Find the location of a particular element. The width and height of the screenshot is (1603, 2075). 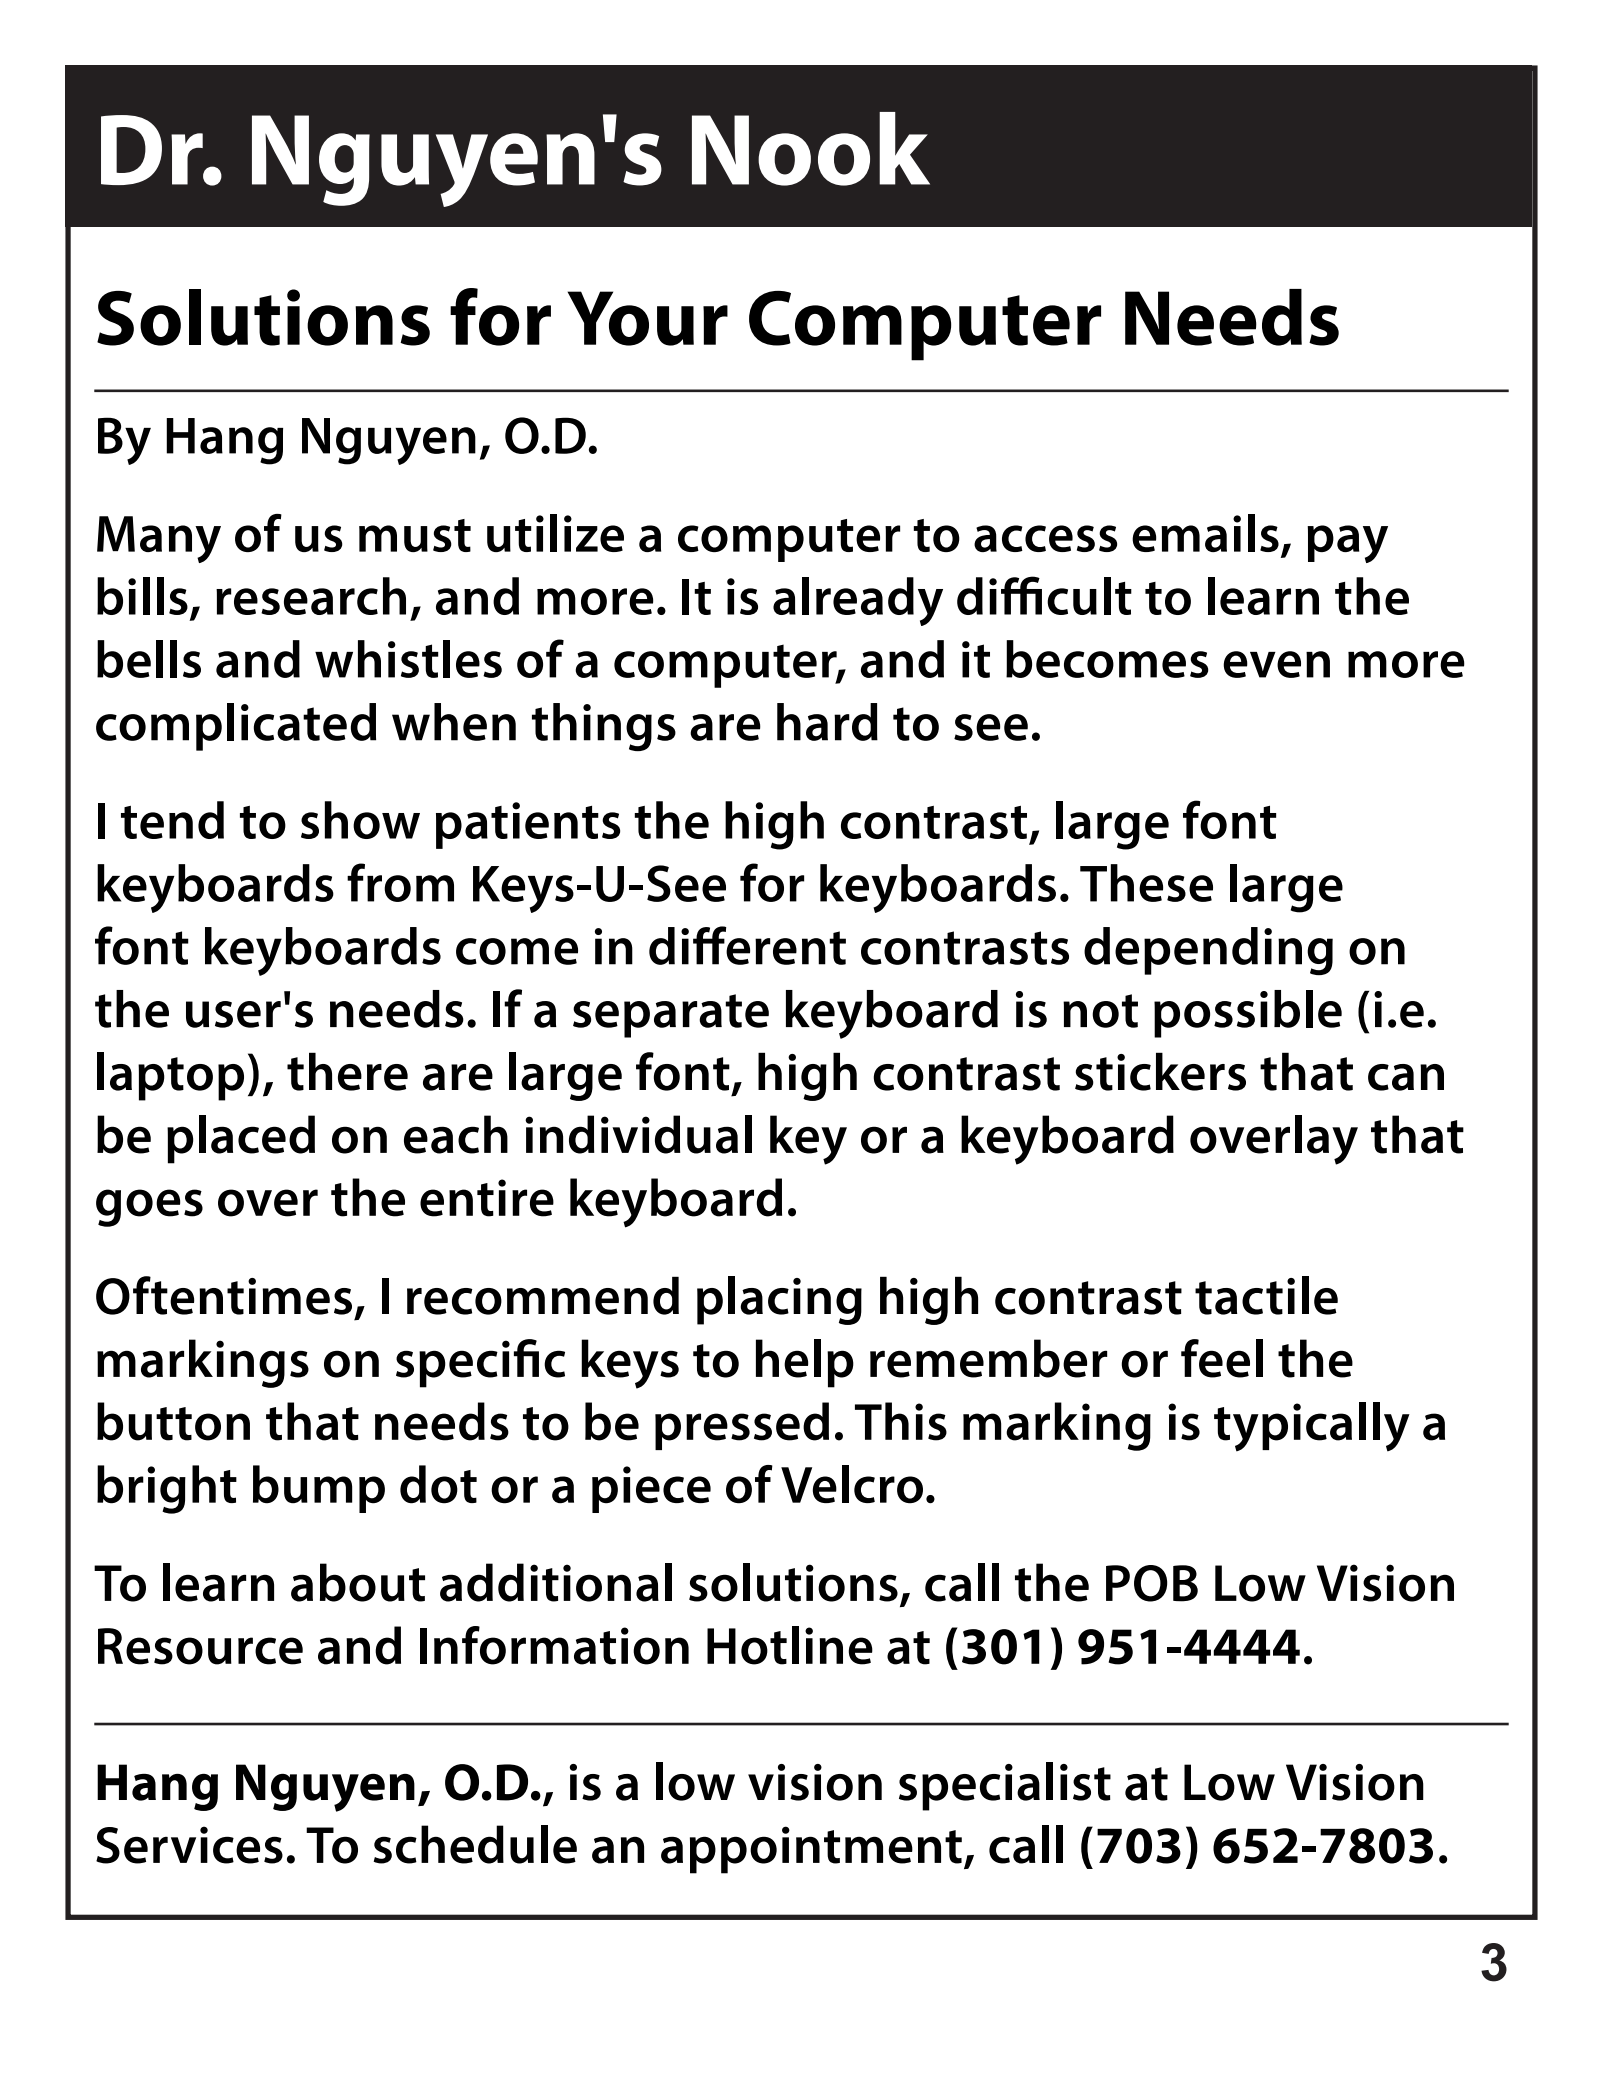

Services is located at coordinates (189, 1845).
